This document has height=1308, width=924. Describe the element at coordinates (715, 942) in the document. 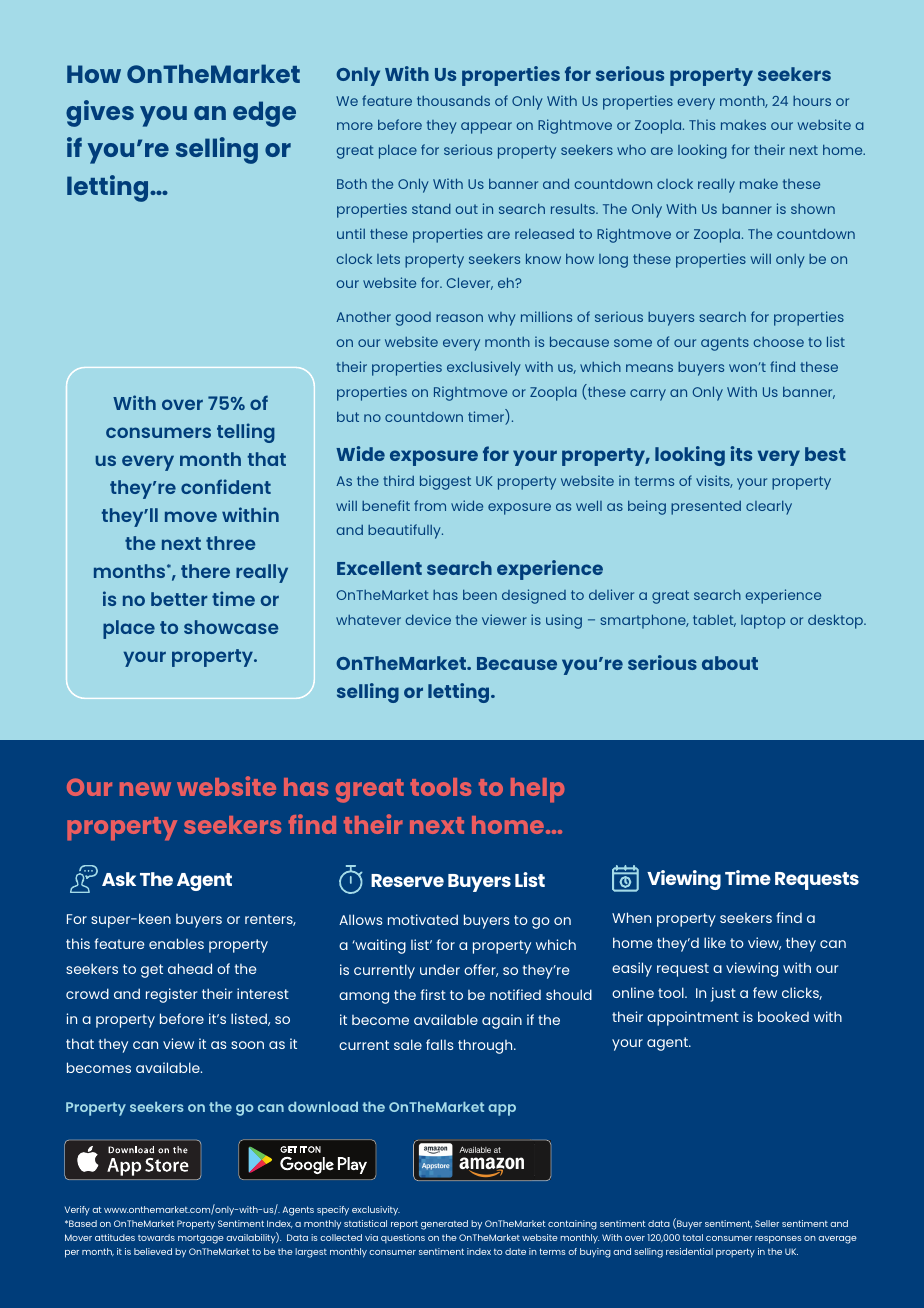

I see `like` at that location.
